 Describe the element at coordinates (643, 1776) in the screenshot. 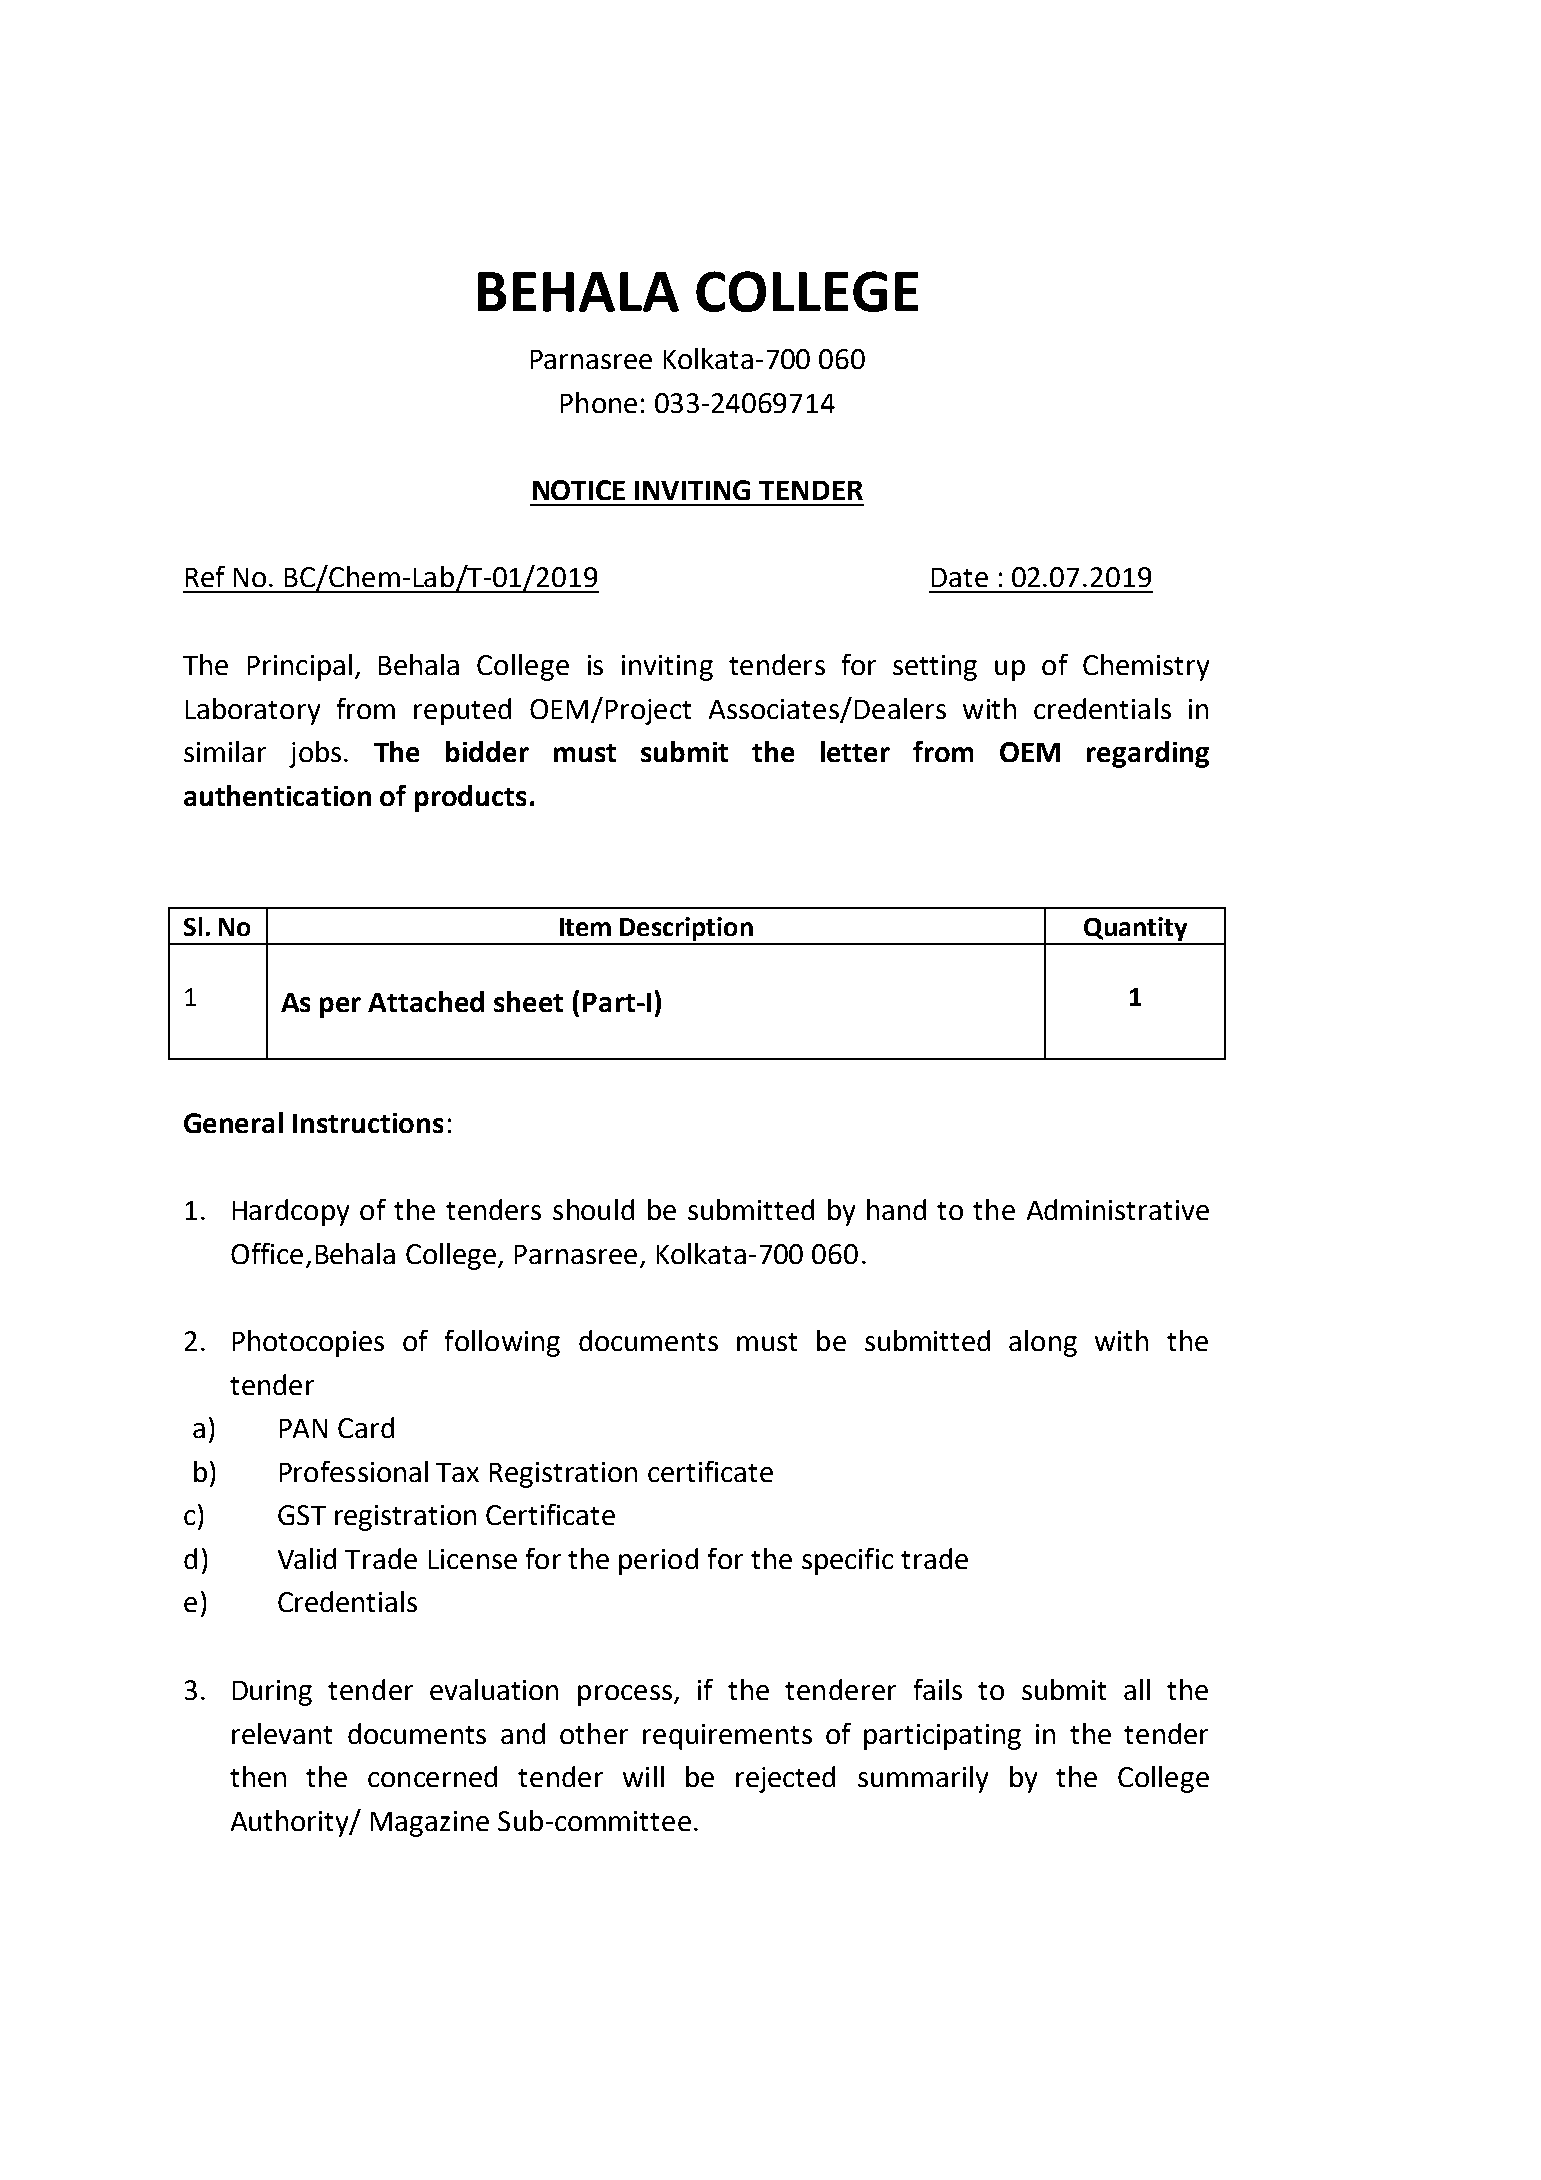

I see `will` at that location.
